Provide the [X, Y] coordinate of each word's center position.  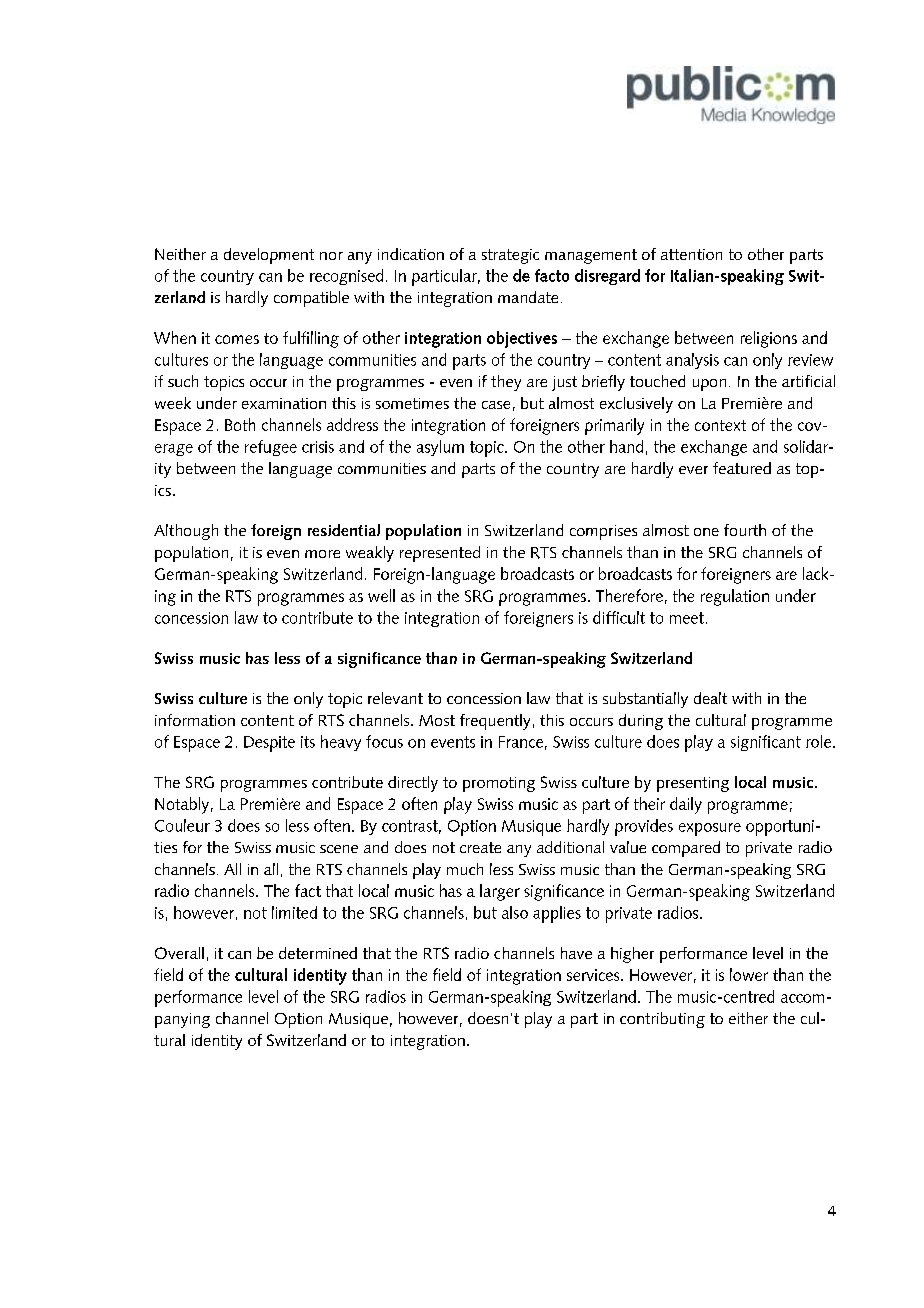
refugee [271, 448]
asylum [440, 448]
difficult [619, 617]
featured [742, 468]
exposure [710, 829]
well [381, 595]
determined [318, 953]
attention [691, 254]
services [594, 975]
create [480, 847]
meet [688, 618]
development [269, 256]
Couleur [182, 825]
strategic [510, 256]
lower [749, 974]
